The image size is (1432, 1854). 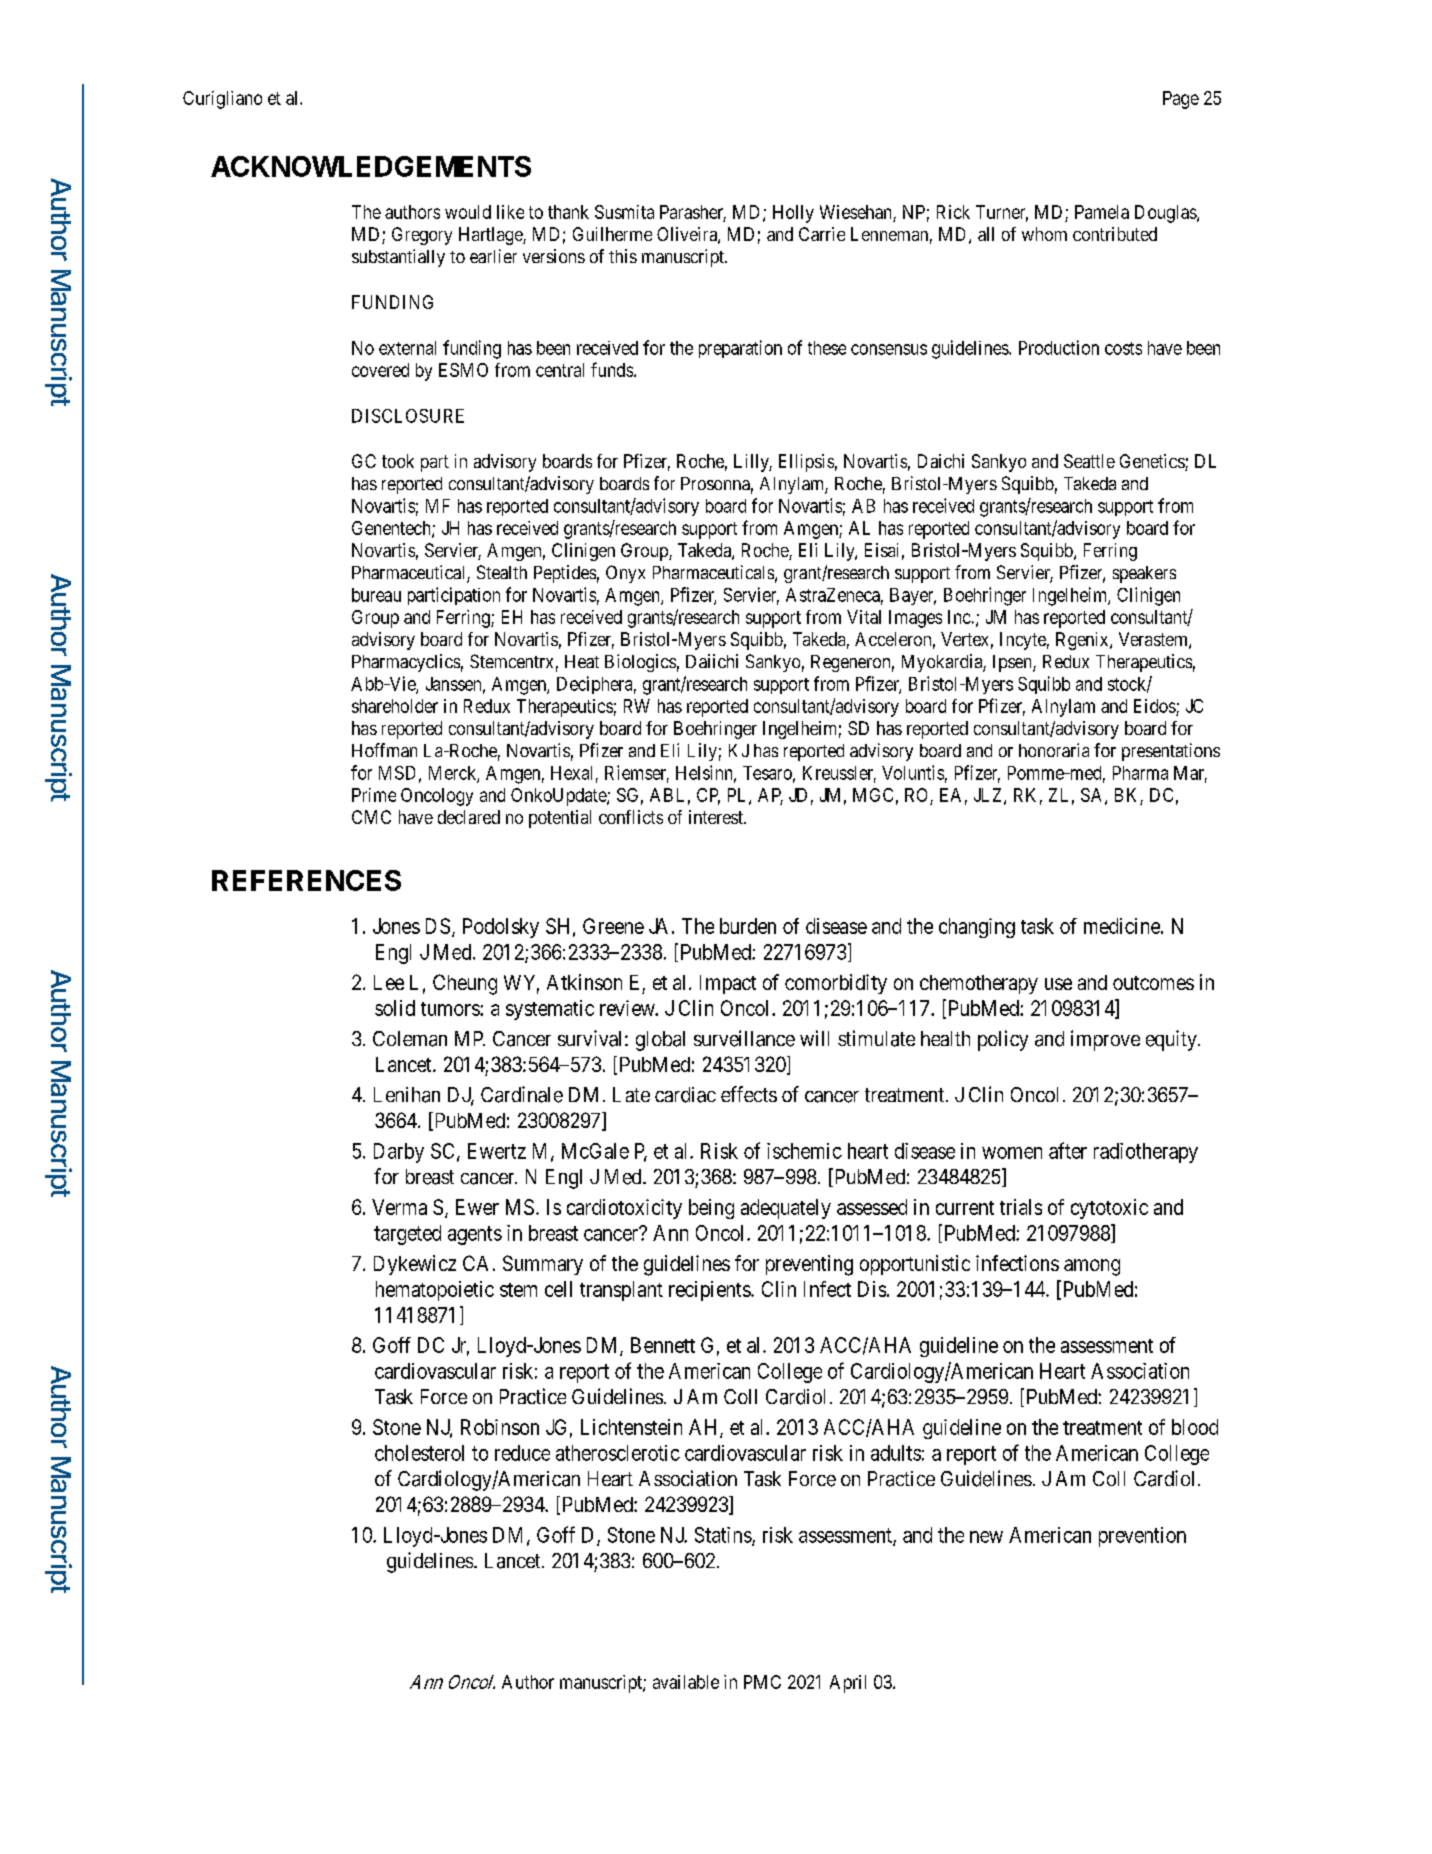 What do you see at coordinates (710, 1291) in the document?
I see `recipients` at bounding box center [710, 1291].
